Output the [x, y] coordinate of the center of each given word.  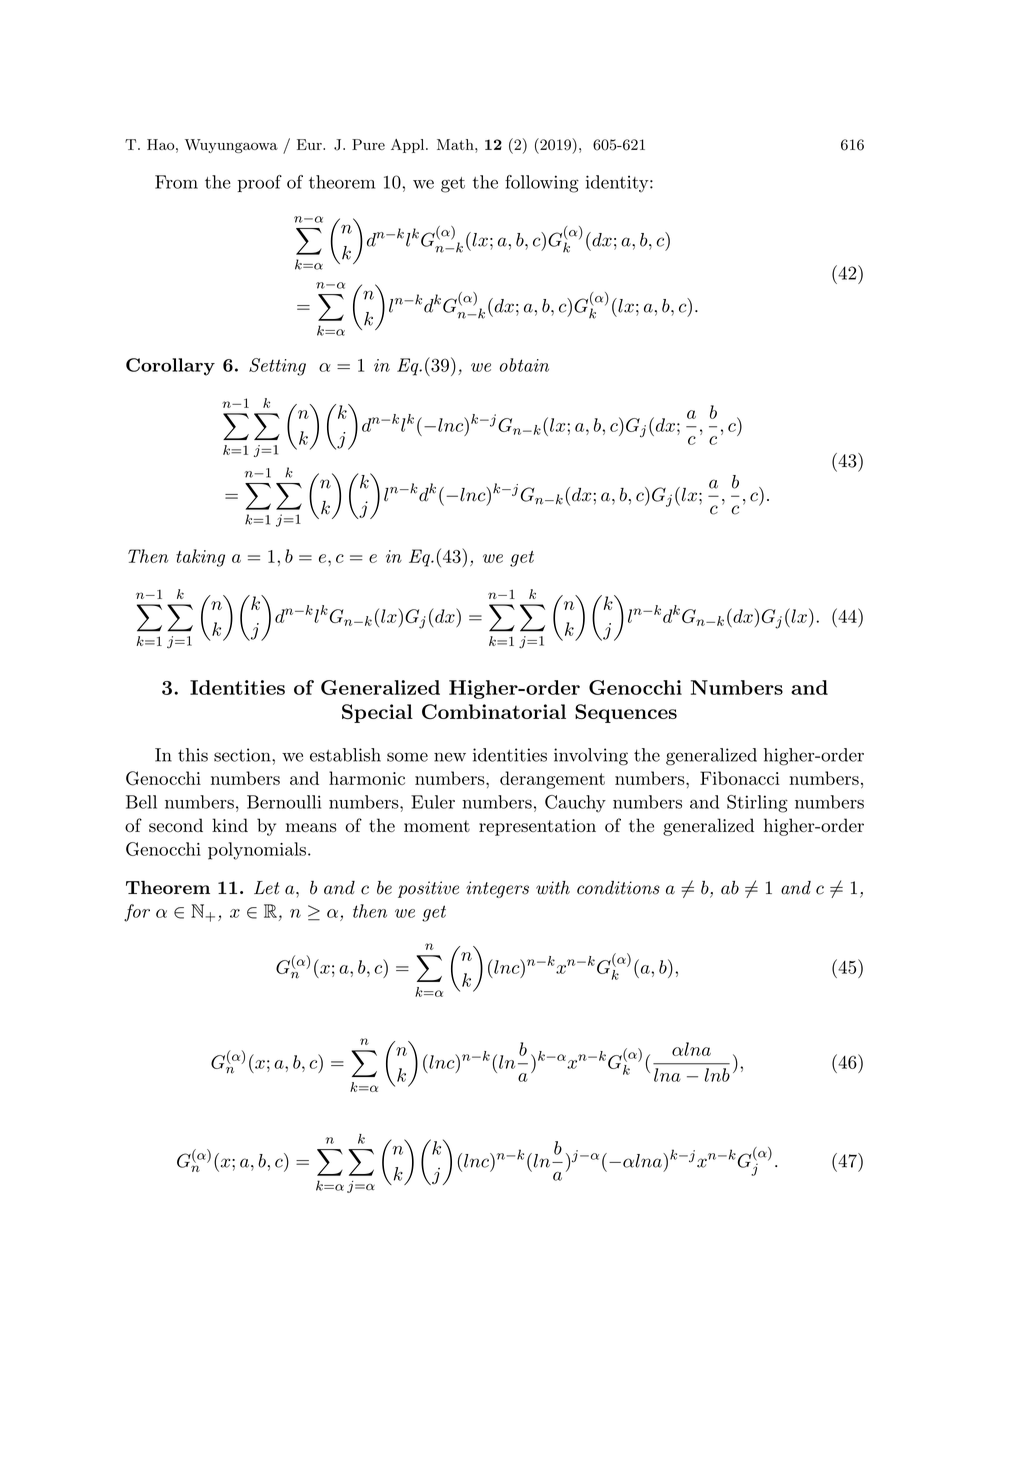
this [193, 755]
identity [617, 184]
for [137, 913]
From [176, 182]
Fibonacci [740, 778]
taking [200, 558]
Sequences [626, 713]
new [450, 757]
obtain [524, 365]
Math [456, 144]
